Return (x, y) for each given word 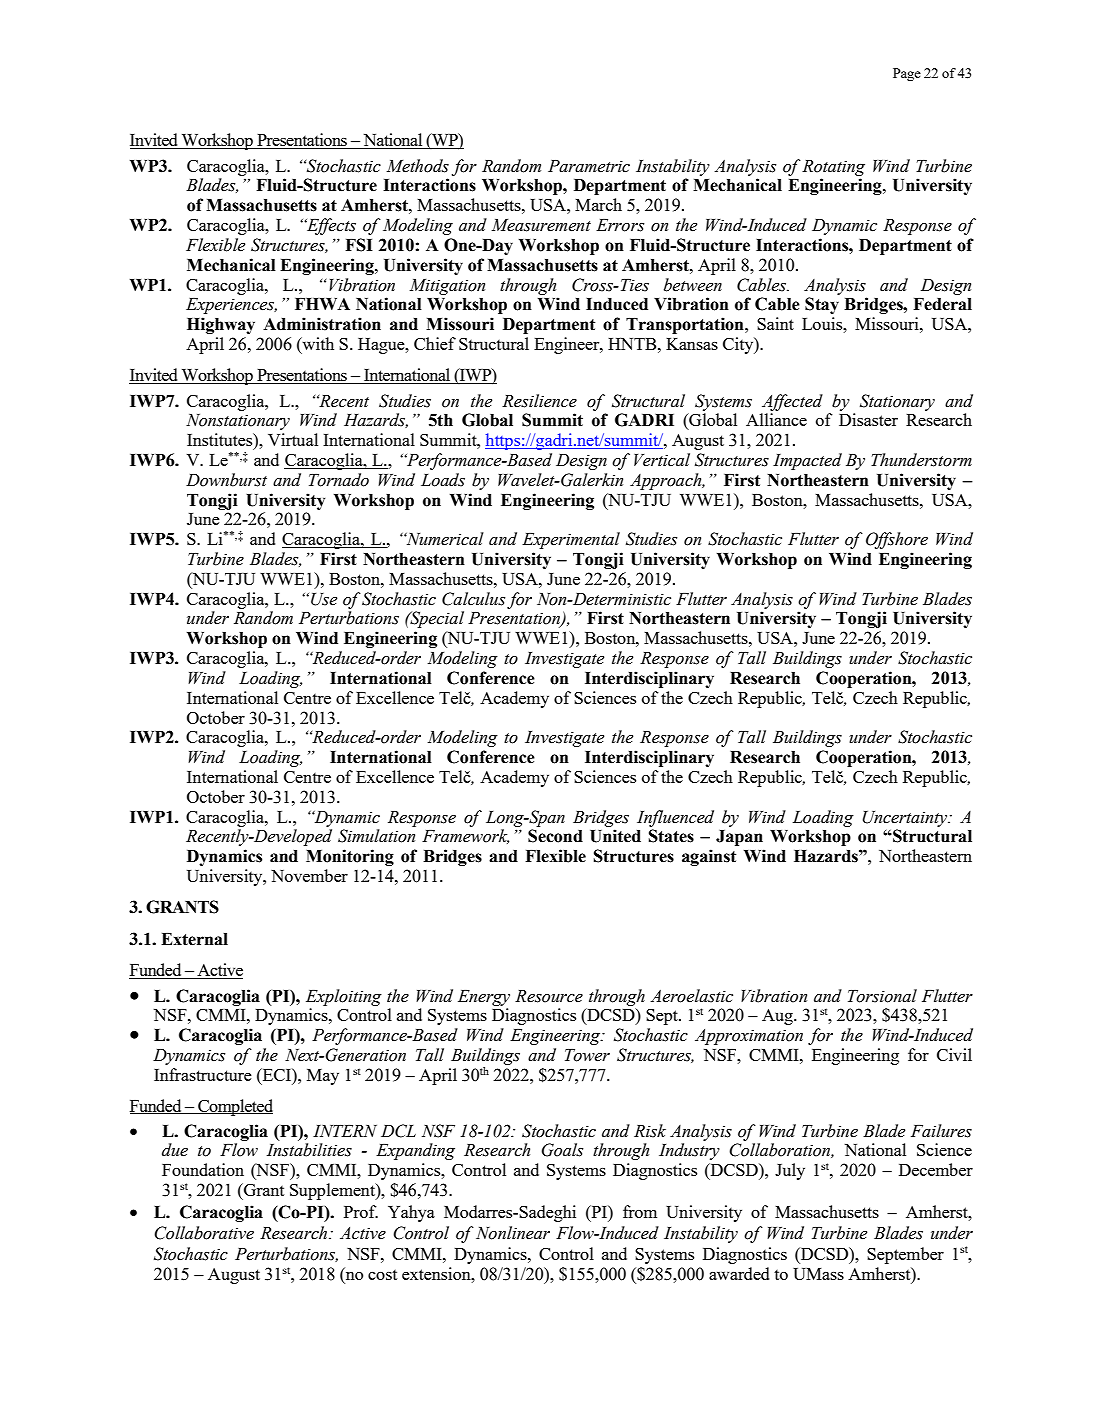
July (790, 1171)
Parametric (589, 166)
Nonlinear (513, 1233)
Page (907, 74)
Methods (418, 166)
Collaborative (204, 1233)
